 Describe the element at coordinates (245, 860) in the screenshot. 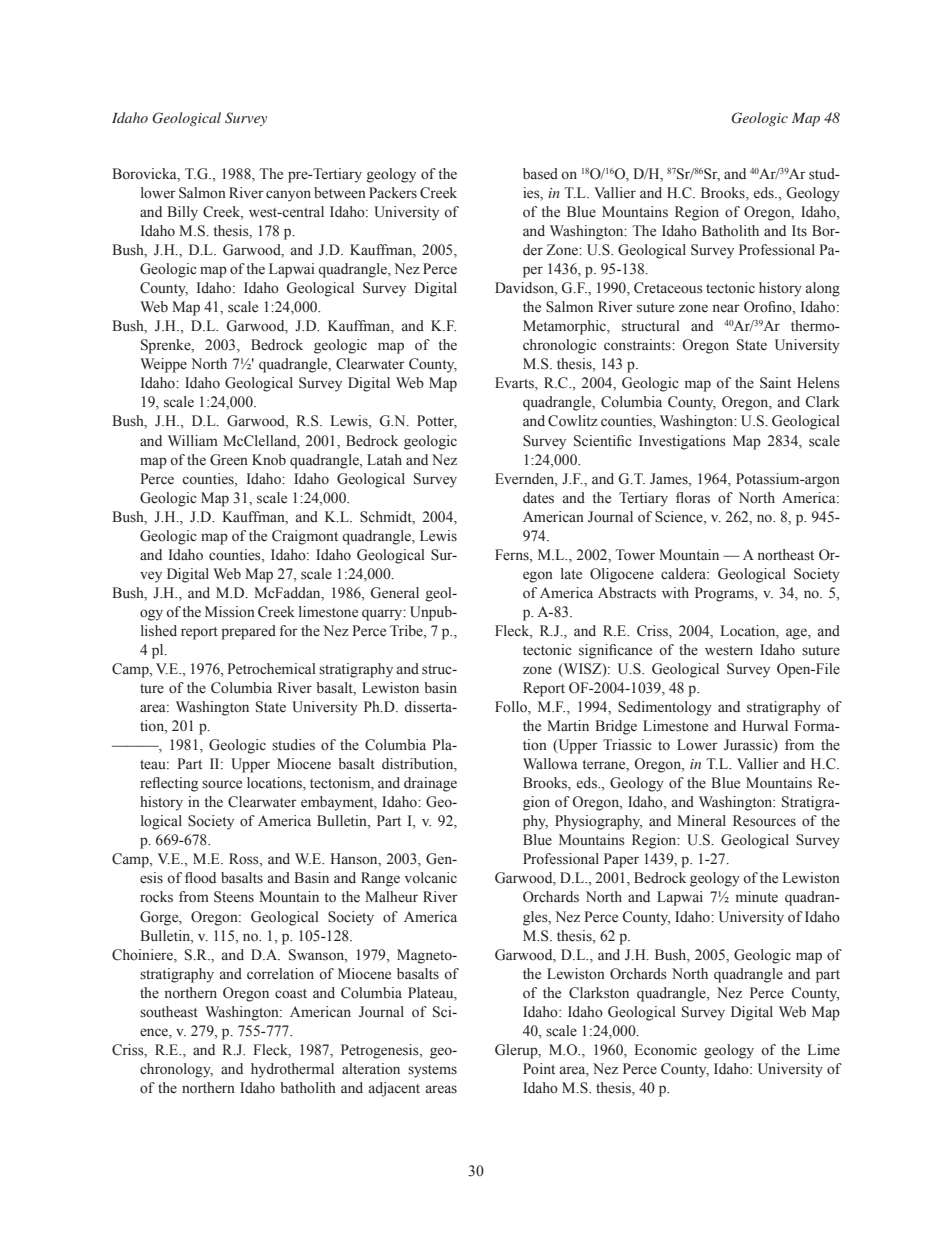

I see `Ross` at that location.
